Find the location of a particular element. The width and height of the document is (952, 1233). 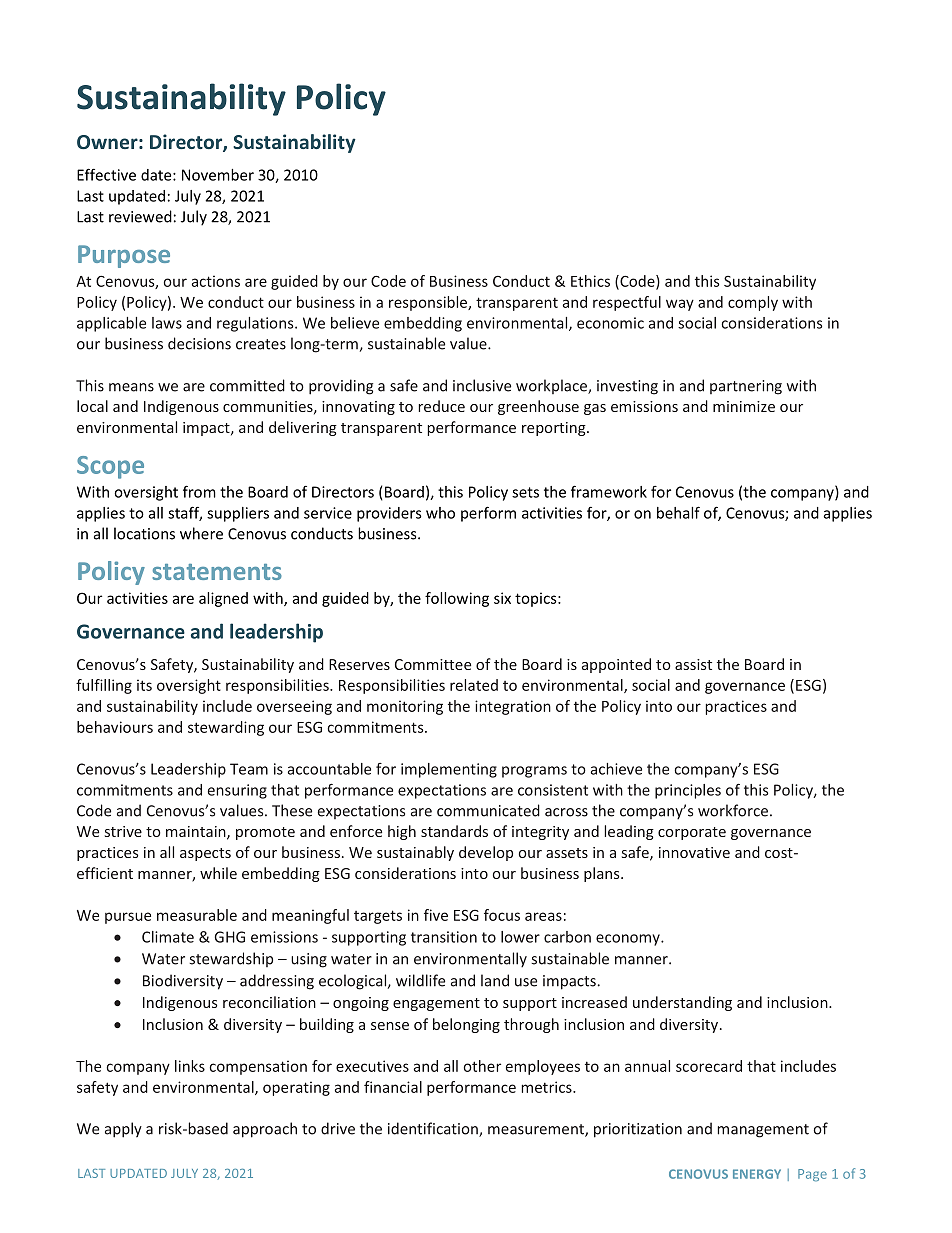

management is located at coordinates (763, 1131).
